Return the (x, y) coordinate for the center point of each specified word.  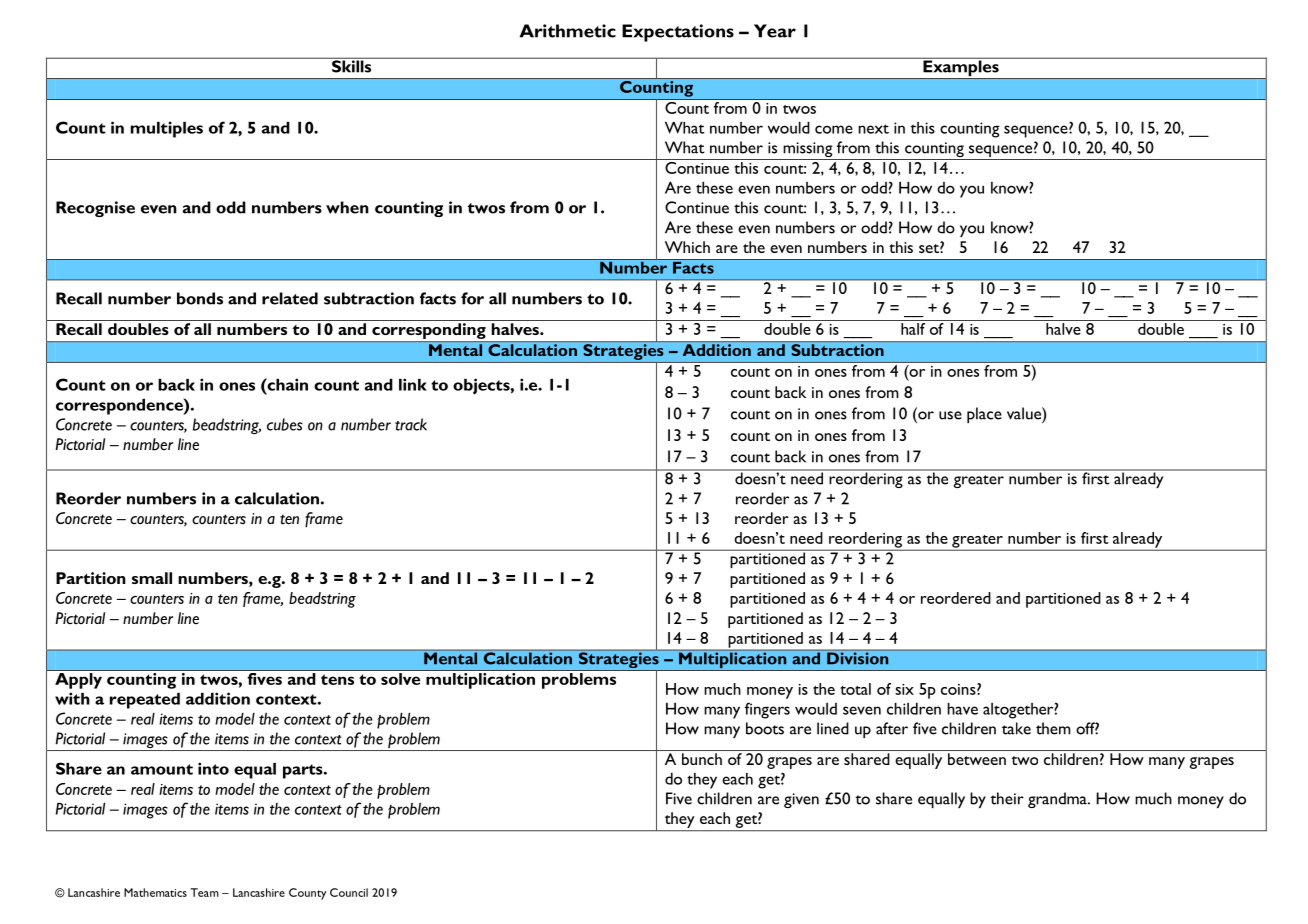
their (1007, 798)
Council (349, 892)
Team (204, 892)
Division (858, 657)
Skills (352, 65)
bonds (200, 298)
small (152, 578)
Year (775, 31)
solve (400, 679)
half (913, 327)
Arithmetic (568, 31)
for (472, 298)
